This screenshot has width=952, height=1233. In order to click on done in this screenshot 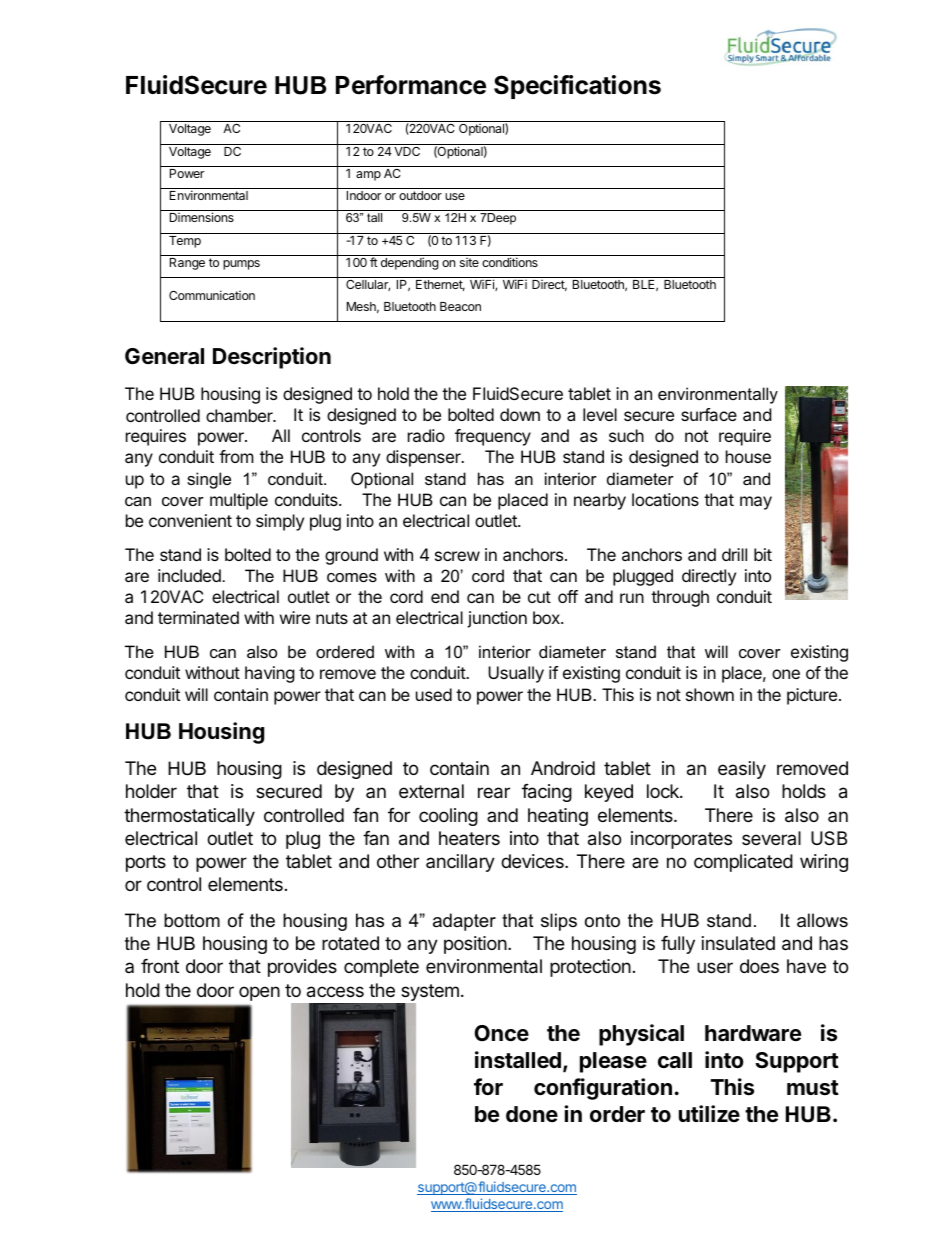, I will do `click(532, 1114)`.
